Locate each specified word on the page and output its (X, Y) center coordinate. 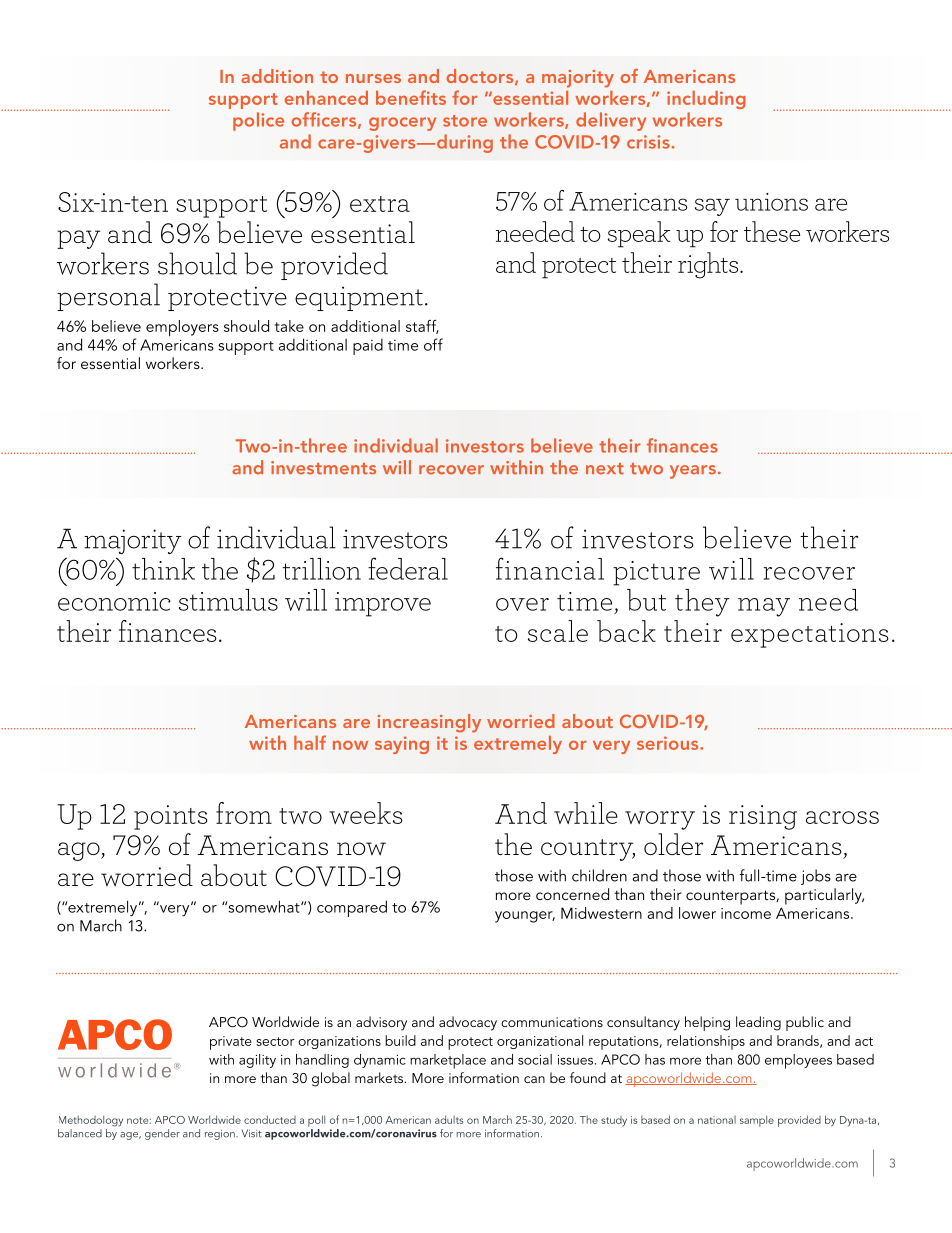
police (258, 121)
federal (408, 568)
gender (162, 1134)
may (764, 607)
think (163, 569)
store (465, 121)
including (706, 100)
